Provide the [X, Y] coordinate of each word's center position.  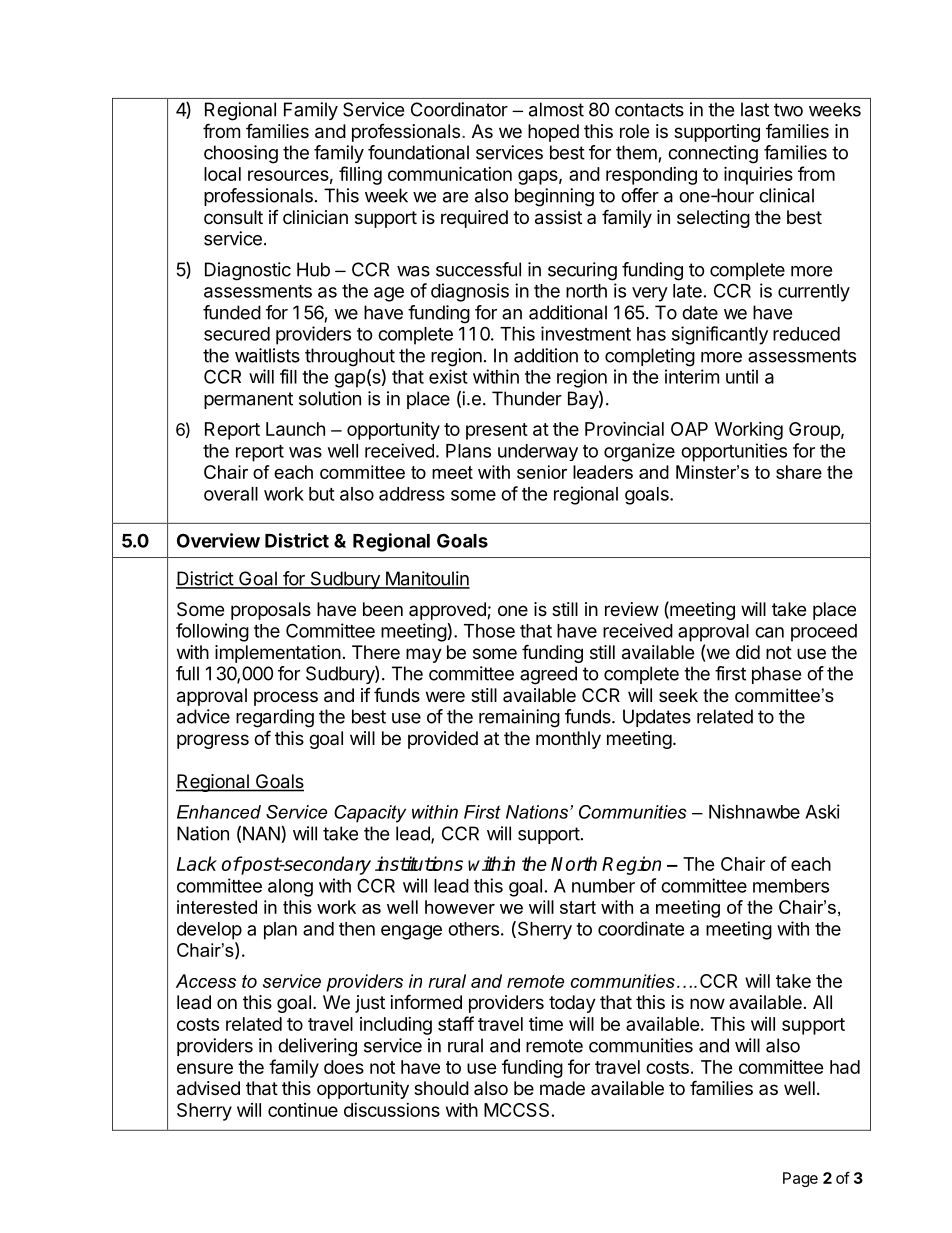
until [742, 376]
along [290, 888]
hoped [553, 133]
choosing [241, 154]
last [755, 109]
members [791, 886]
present [497, 431]
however [460, 907]
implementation [278, 654]
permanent [248, 400]
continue [303, 1110]
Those [489, 631]
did [748, 652]
